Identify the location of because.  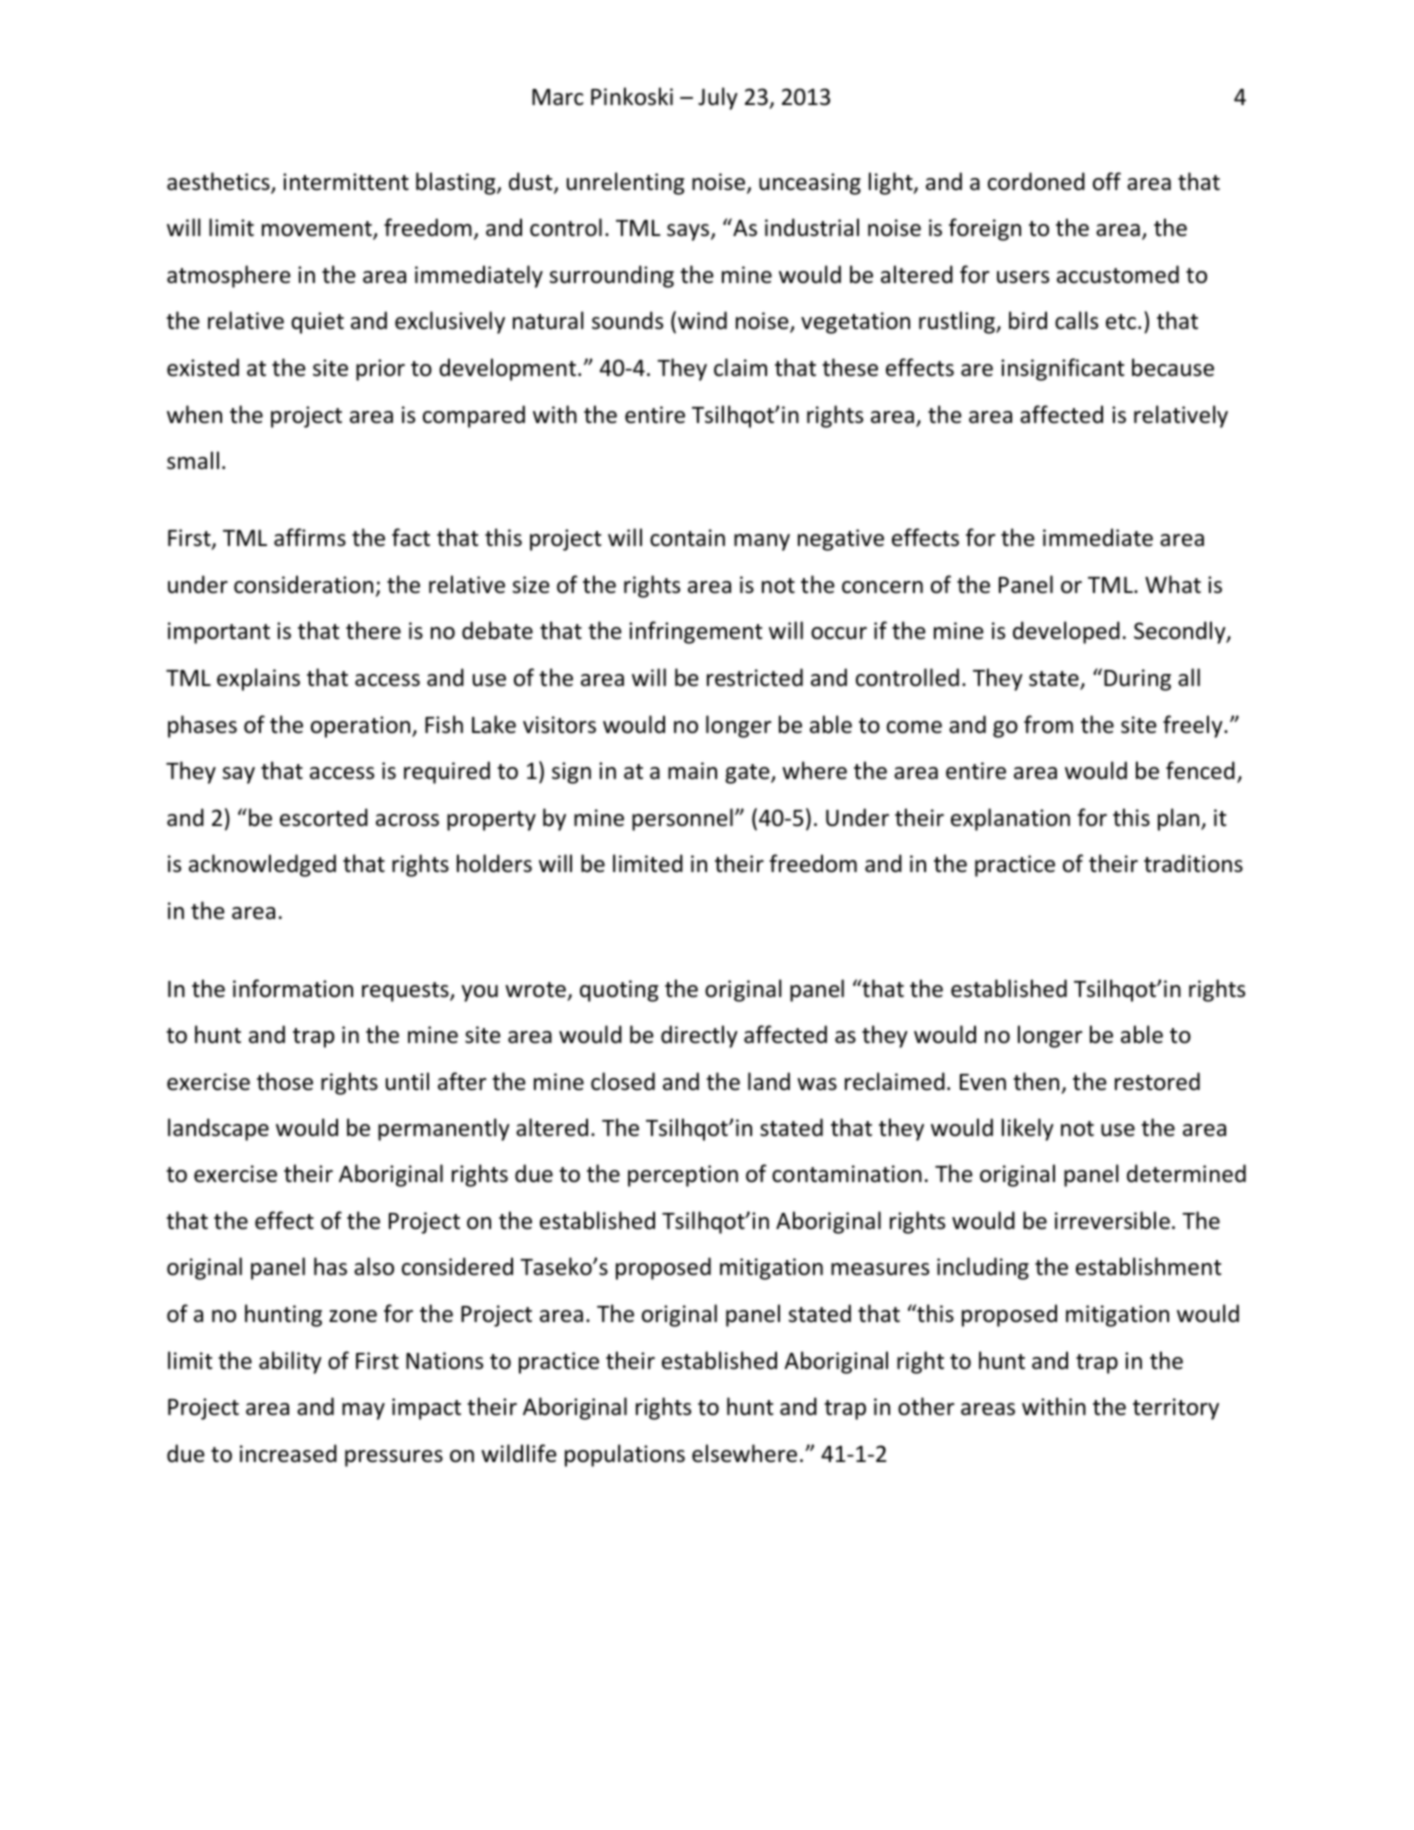
(1173, 367).
